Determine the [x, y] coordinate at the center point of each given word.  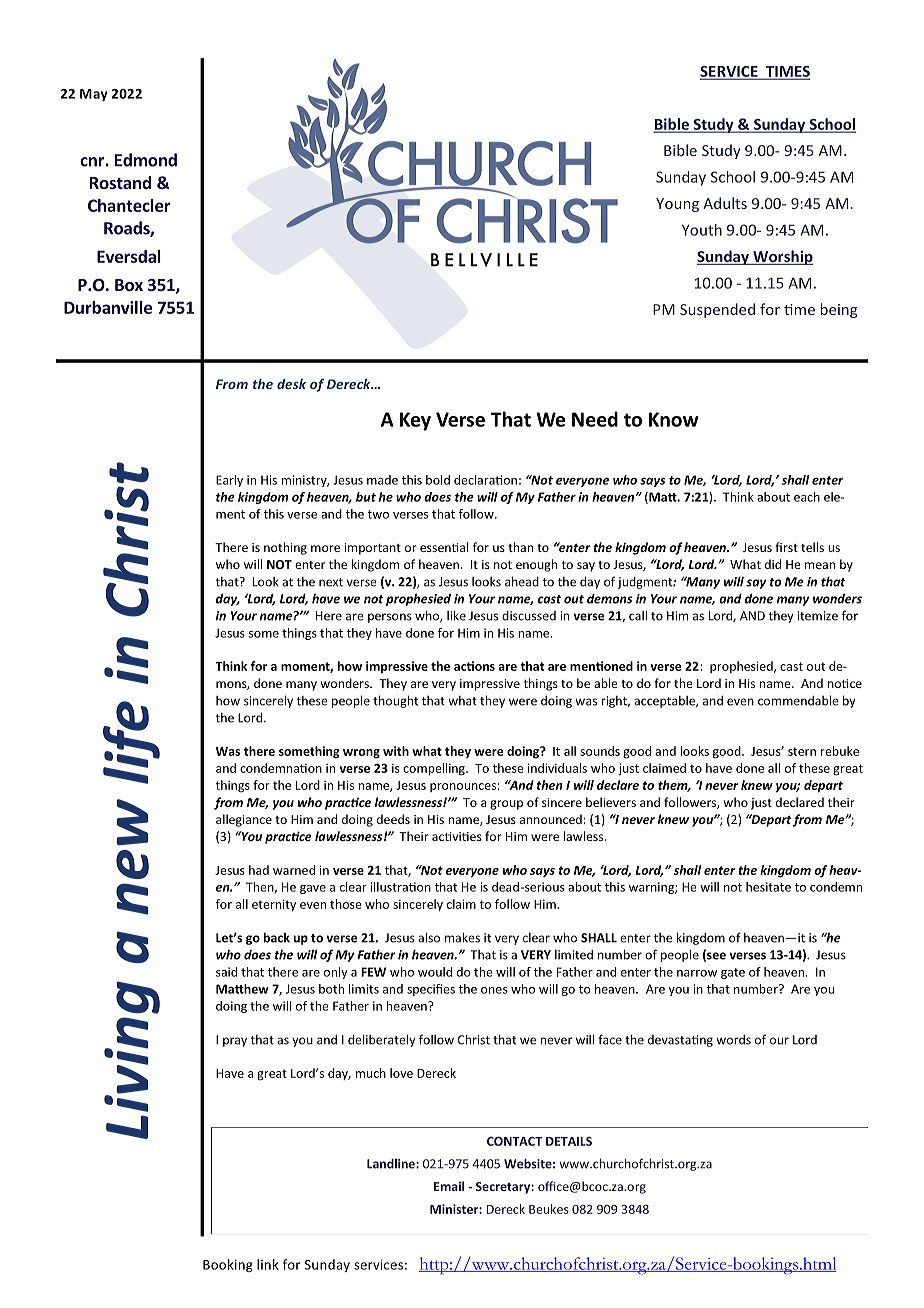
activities [457, 836]
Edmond [146, 160]
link [268, 1264]
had [259, 870]
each [807, 497]
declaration [485, 480]
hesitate [768, 887]
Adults [725, 203]
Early [229, 481]
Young [677, 205]
